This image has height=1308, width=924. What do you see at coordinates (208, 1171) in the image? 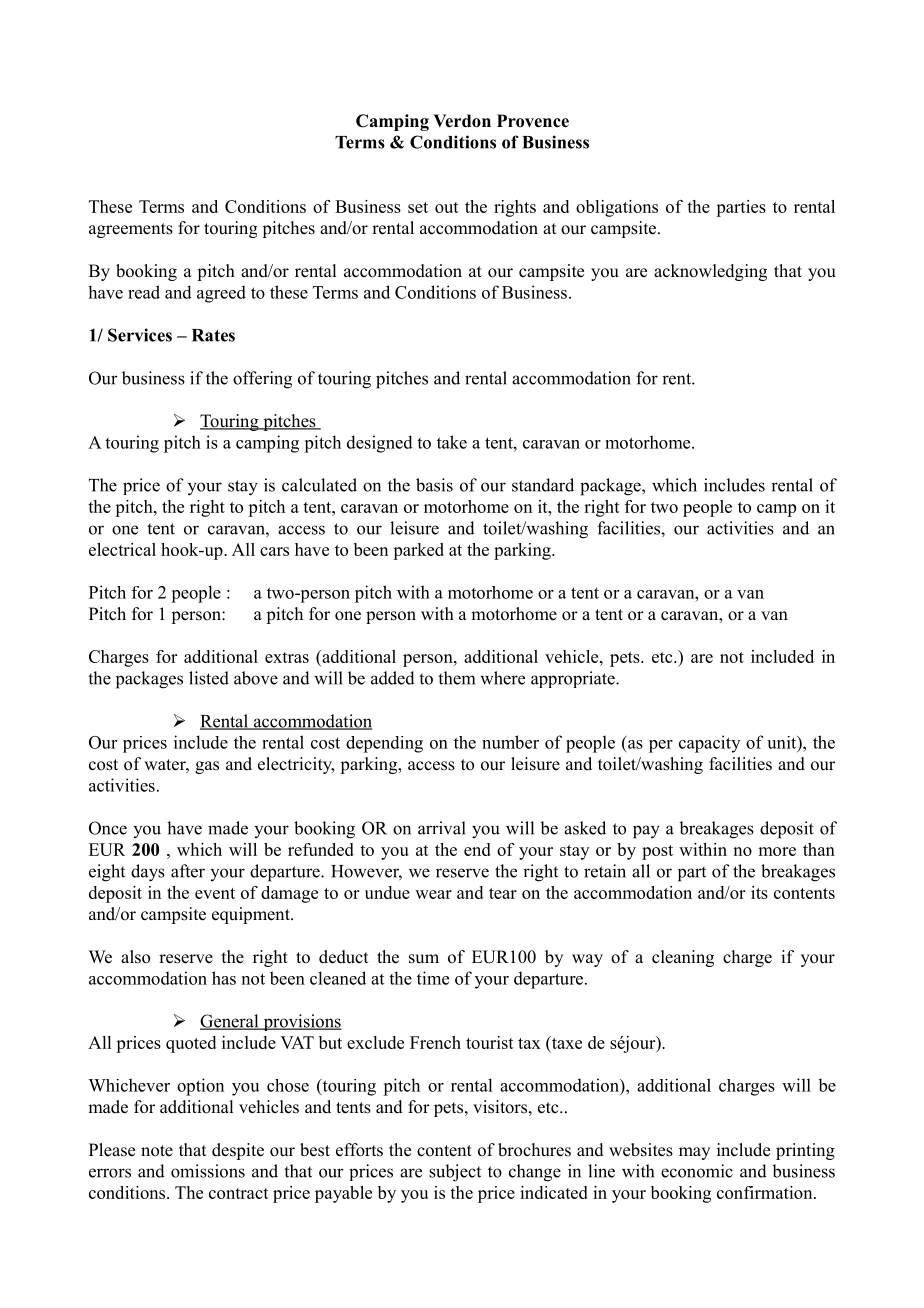
I see `omissions` at bounding box center [208, 1171].
